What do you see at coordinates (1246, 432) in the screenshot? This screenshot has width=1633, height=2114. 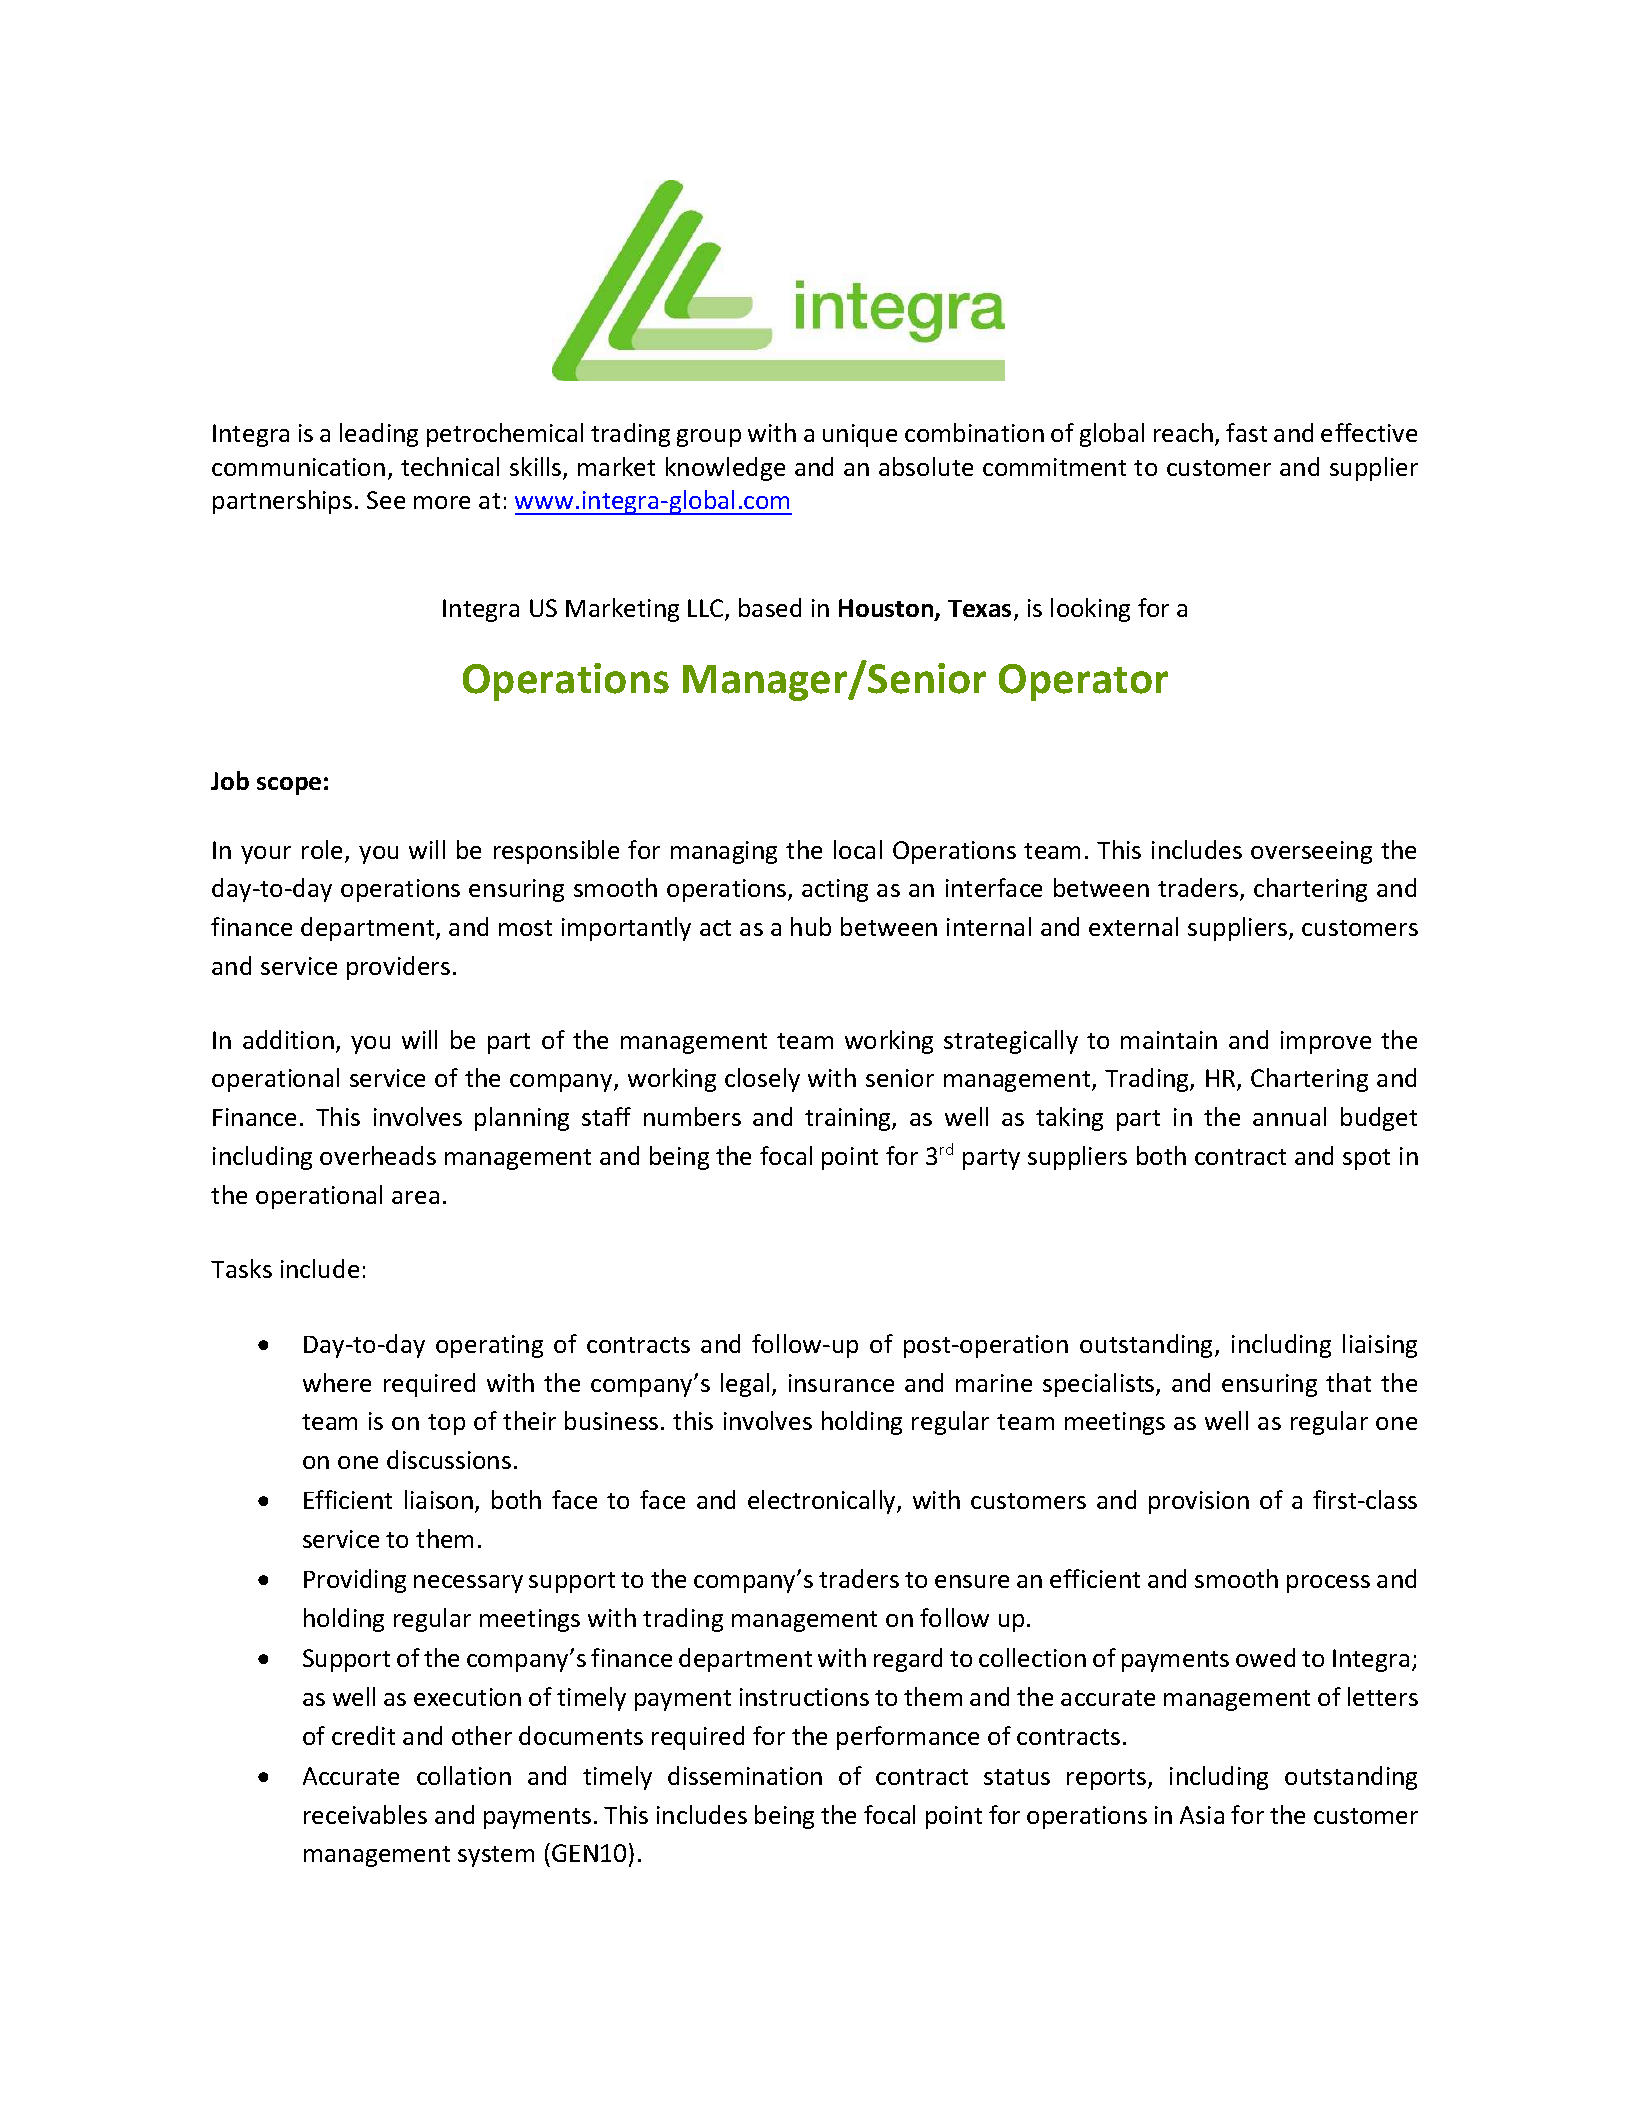 I see `fast` at bounding box center [1246, 432].
